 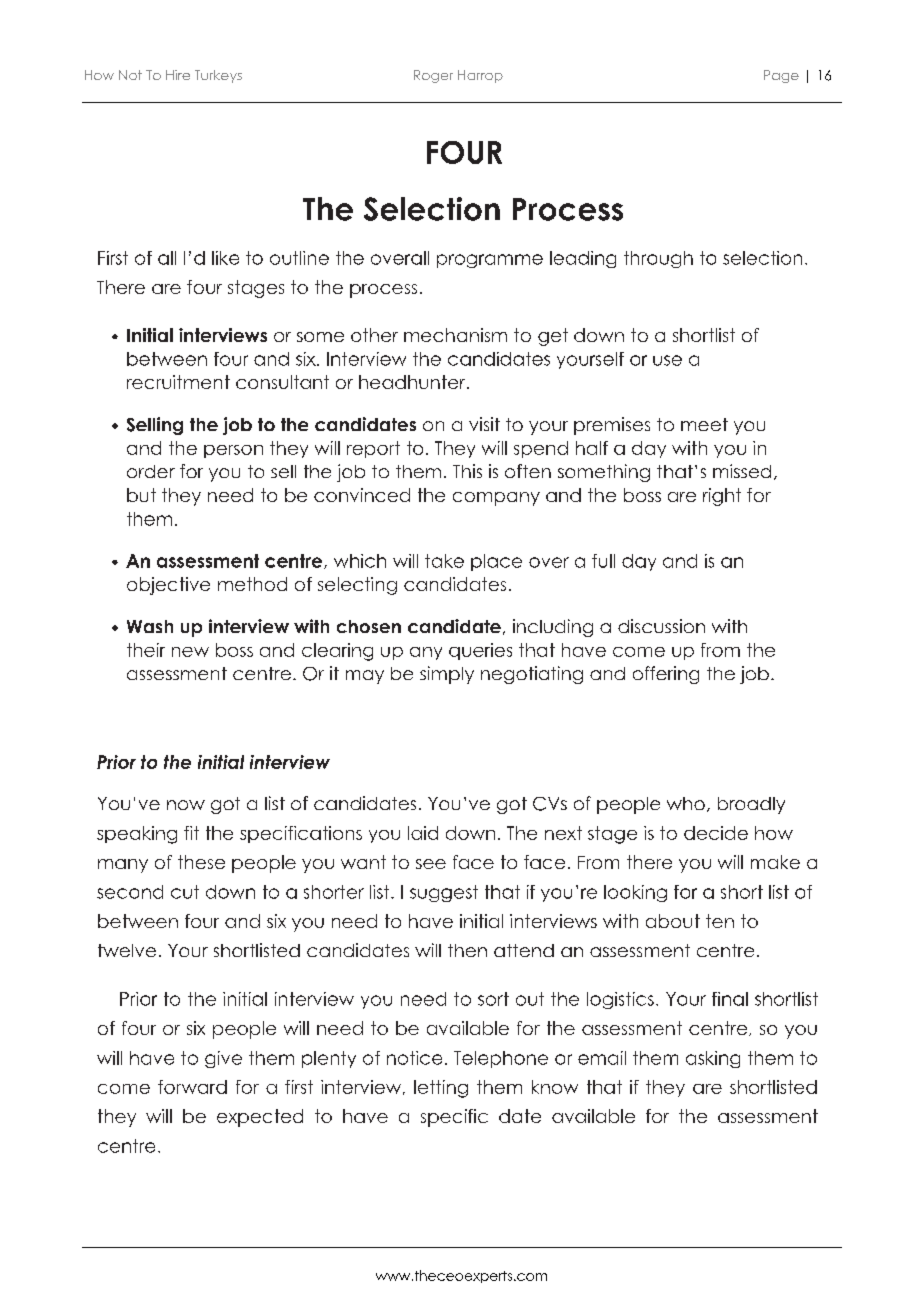 I want to click on mechanism, so click(x=455, y=335).
